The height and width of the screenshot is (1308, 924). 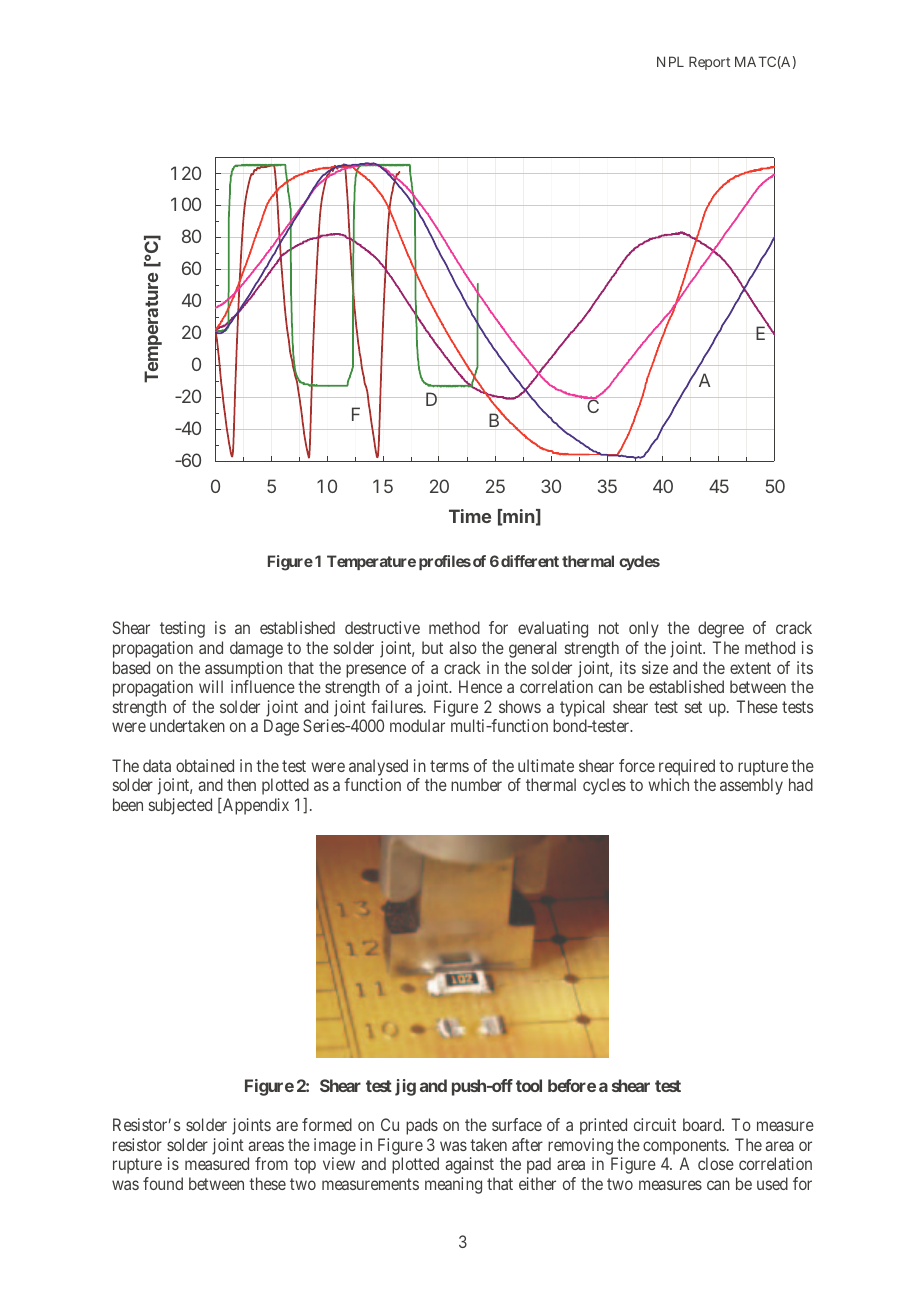 I want to click on Time, so click(x=470, y=516).
